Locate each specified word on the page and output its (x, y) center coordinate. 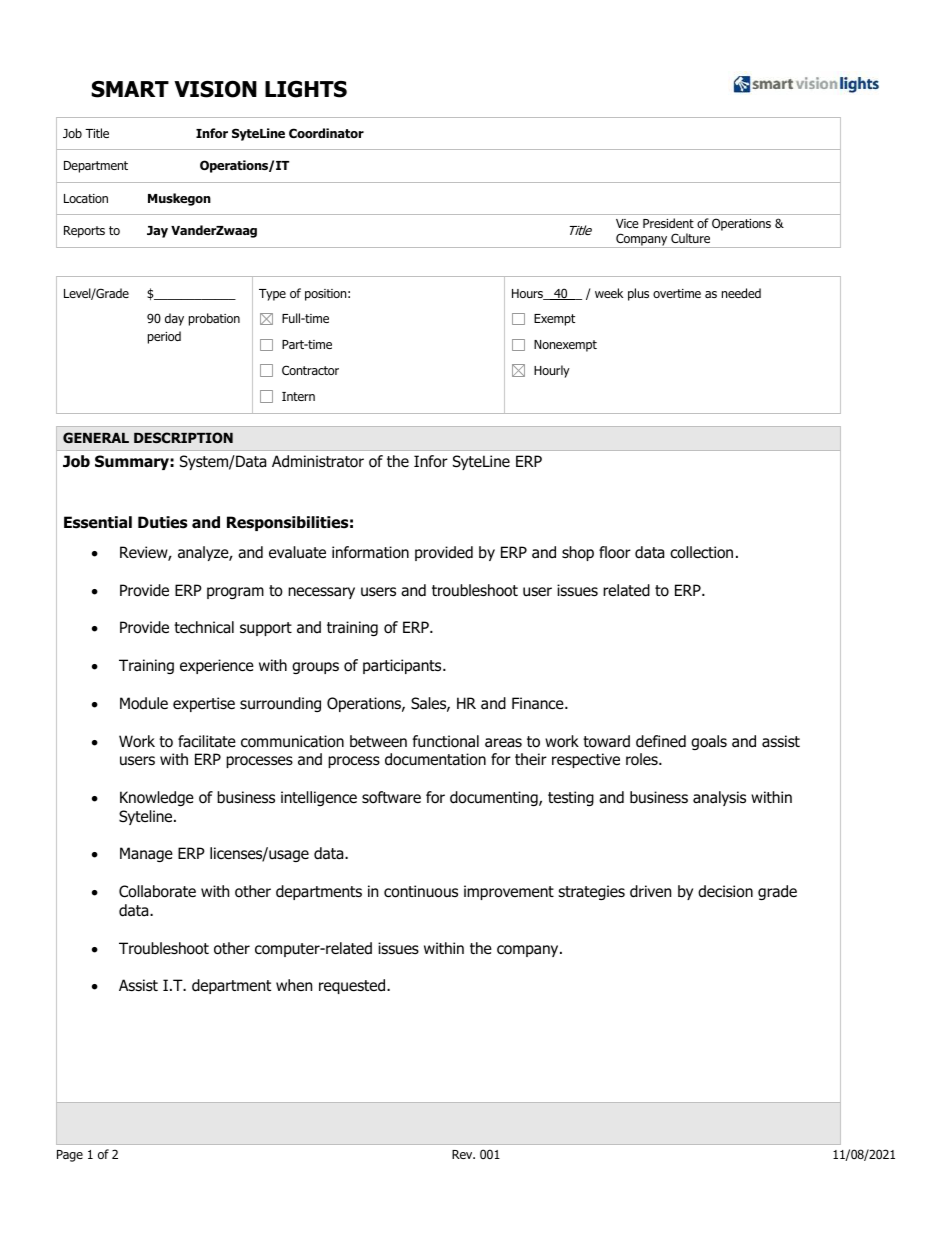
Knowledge (157, 798)
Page (70, 1156)
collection (701, 552)
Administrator (318, 461)
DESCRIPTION (183, 437)
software (391, 797)
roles (643, 759)
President (668, 223)
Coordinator (326, 133)
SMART (130, 89)
